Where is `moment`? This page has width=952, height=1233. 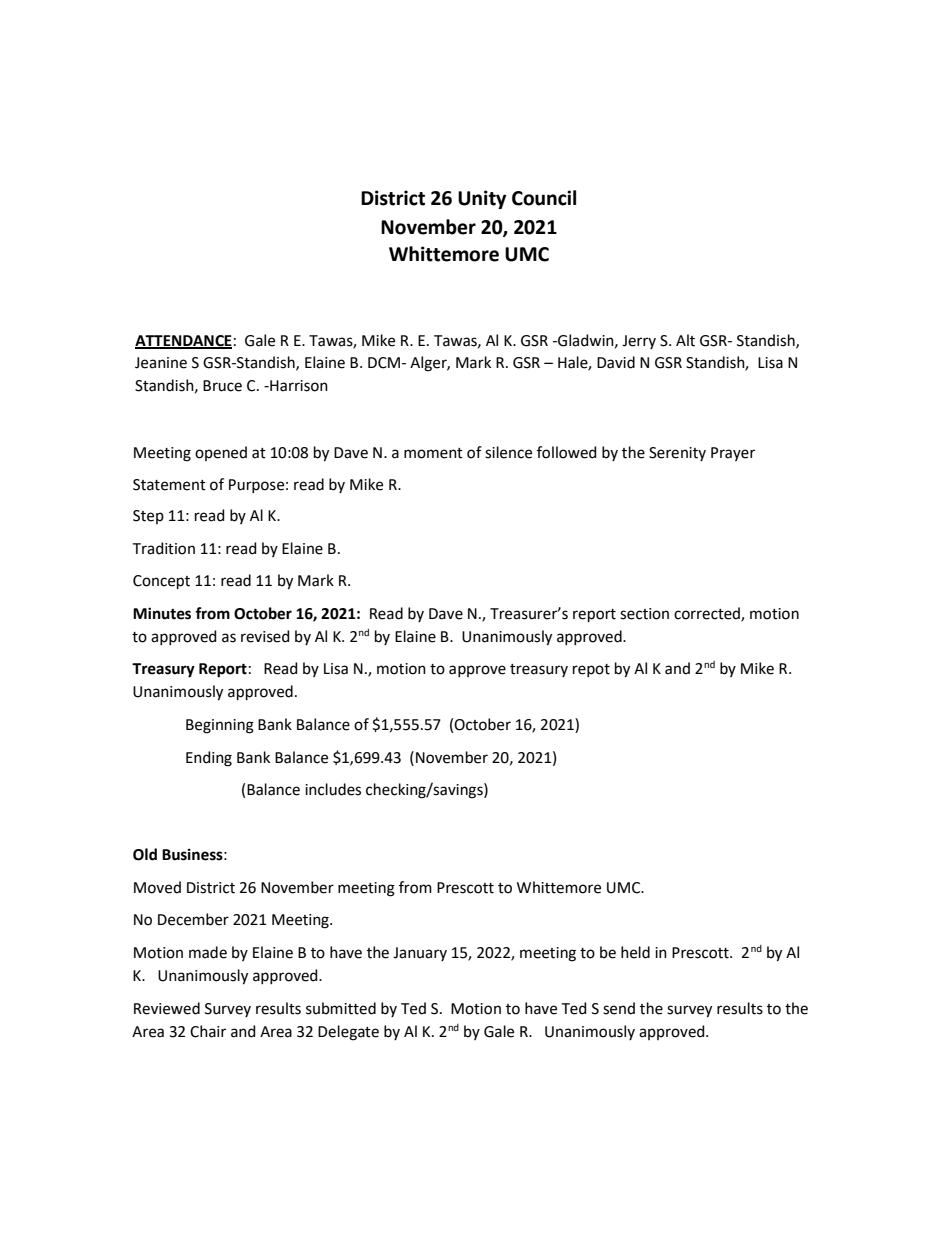 moment is located at coordinates (433, 453).
